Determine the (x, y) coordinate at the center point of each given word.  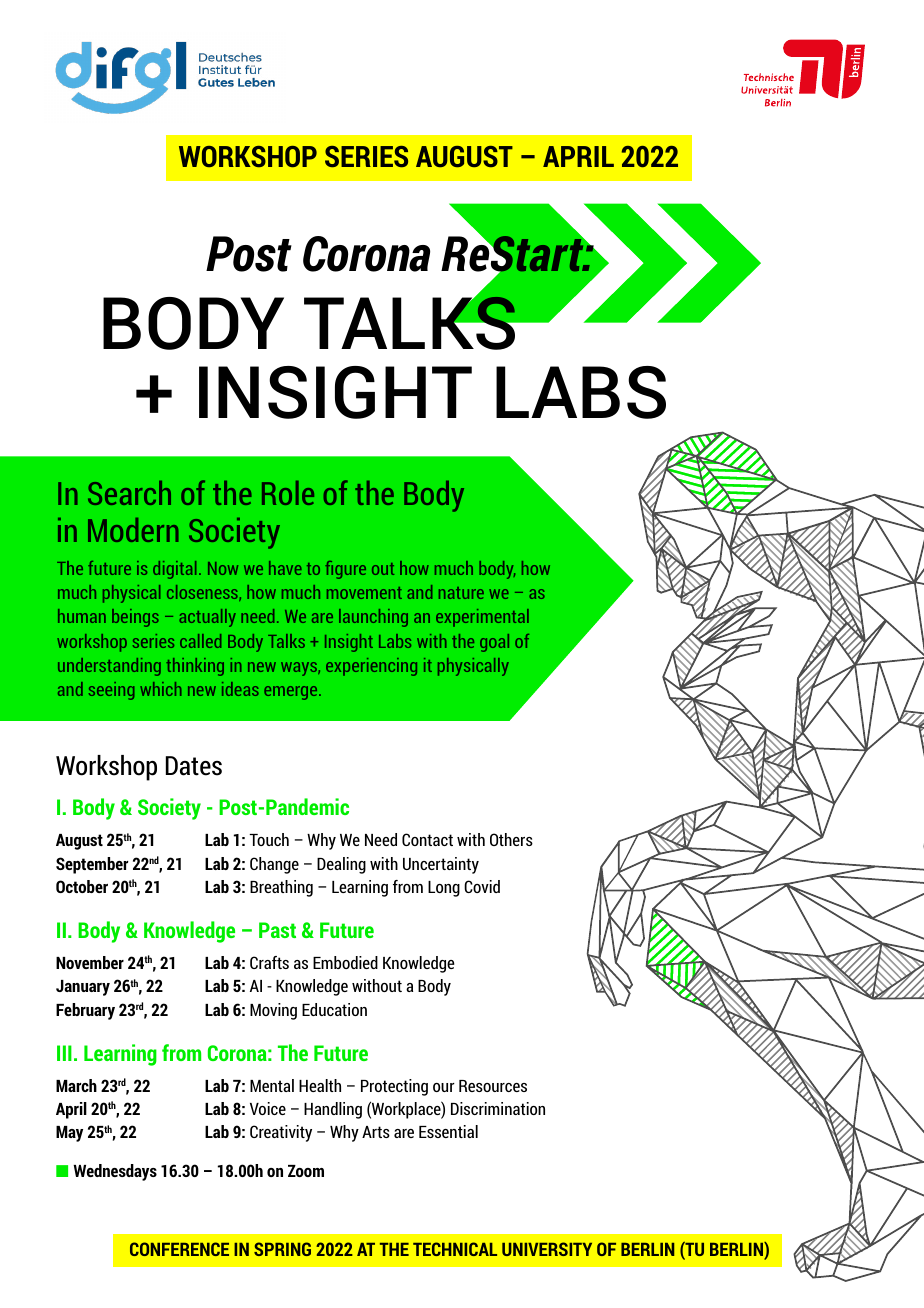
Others (511, 839)
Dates (194, 766)
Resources (493, 1086)
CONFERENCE (179, 1249)
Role (288, 493)
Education (334, 1009)
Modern (133, 530)
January (83, 988)
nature (461, 593)
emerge (292, 693)
